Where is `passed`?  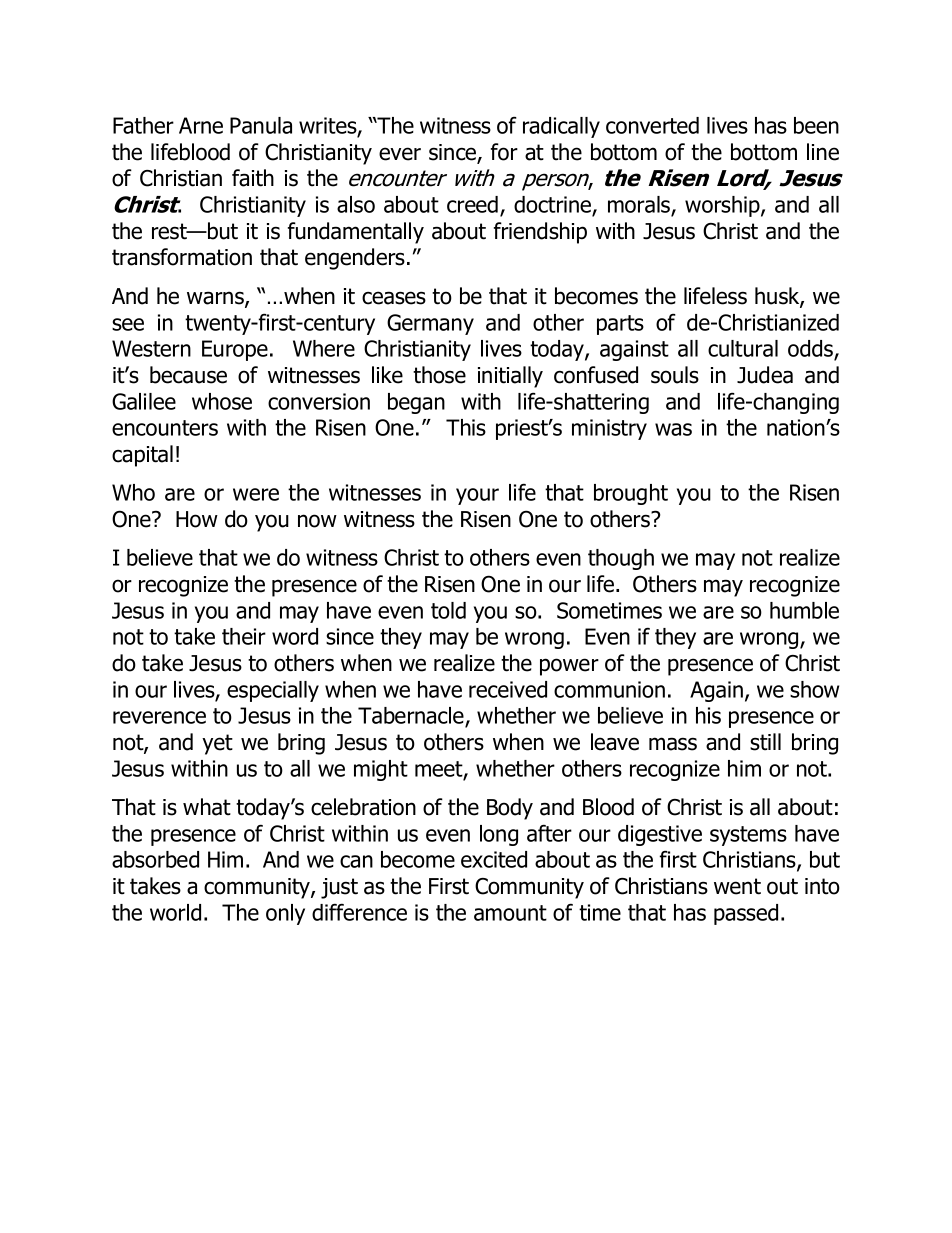 passed is located at coordinates (746, 914).
